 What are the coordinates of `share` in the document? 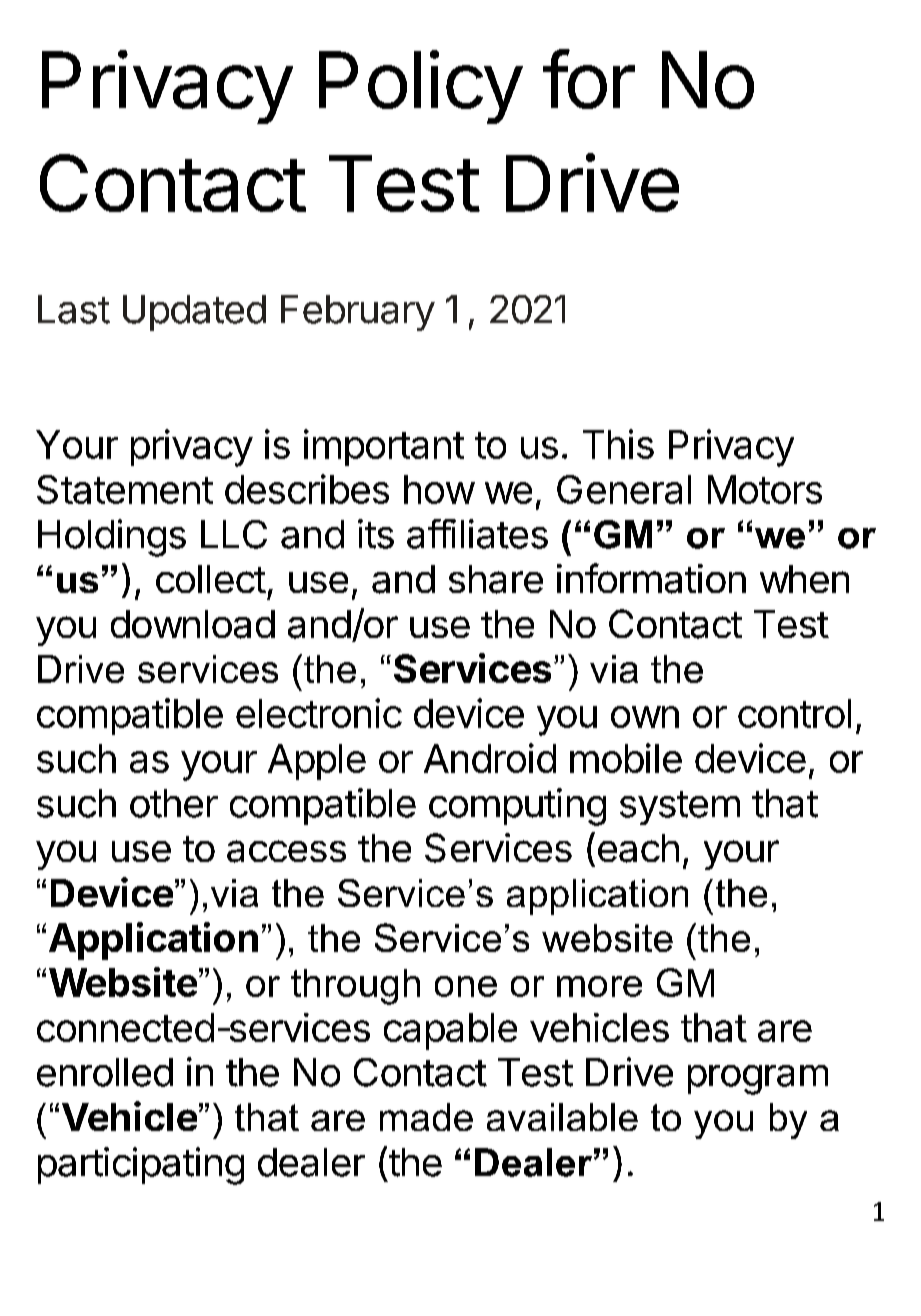 It's located at (496, 579).
